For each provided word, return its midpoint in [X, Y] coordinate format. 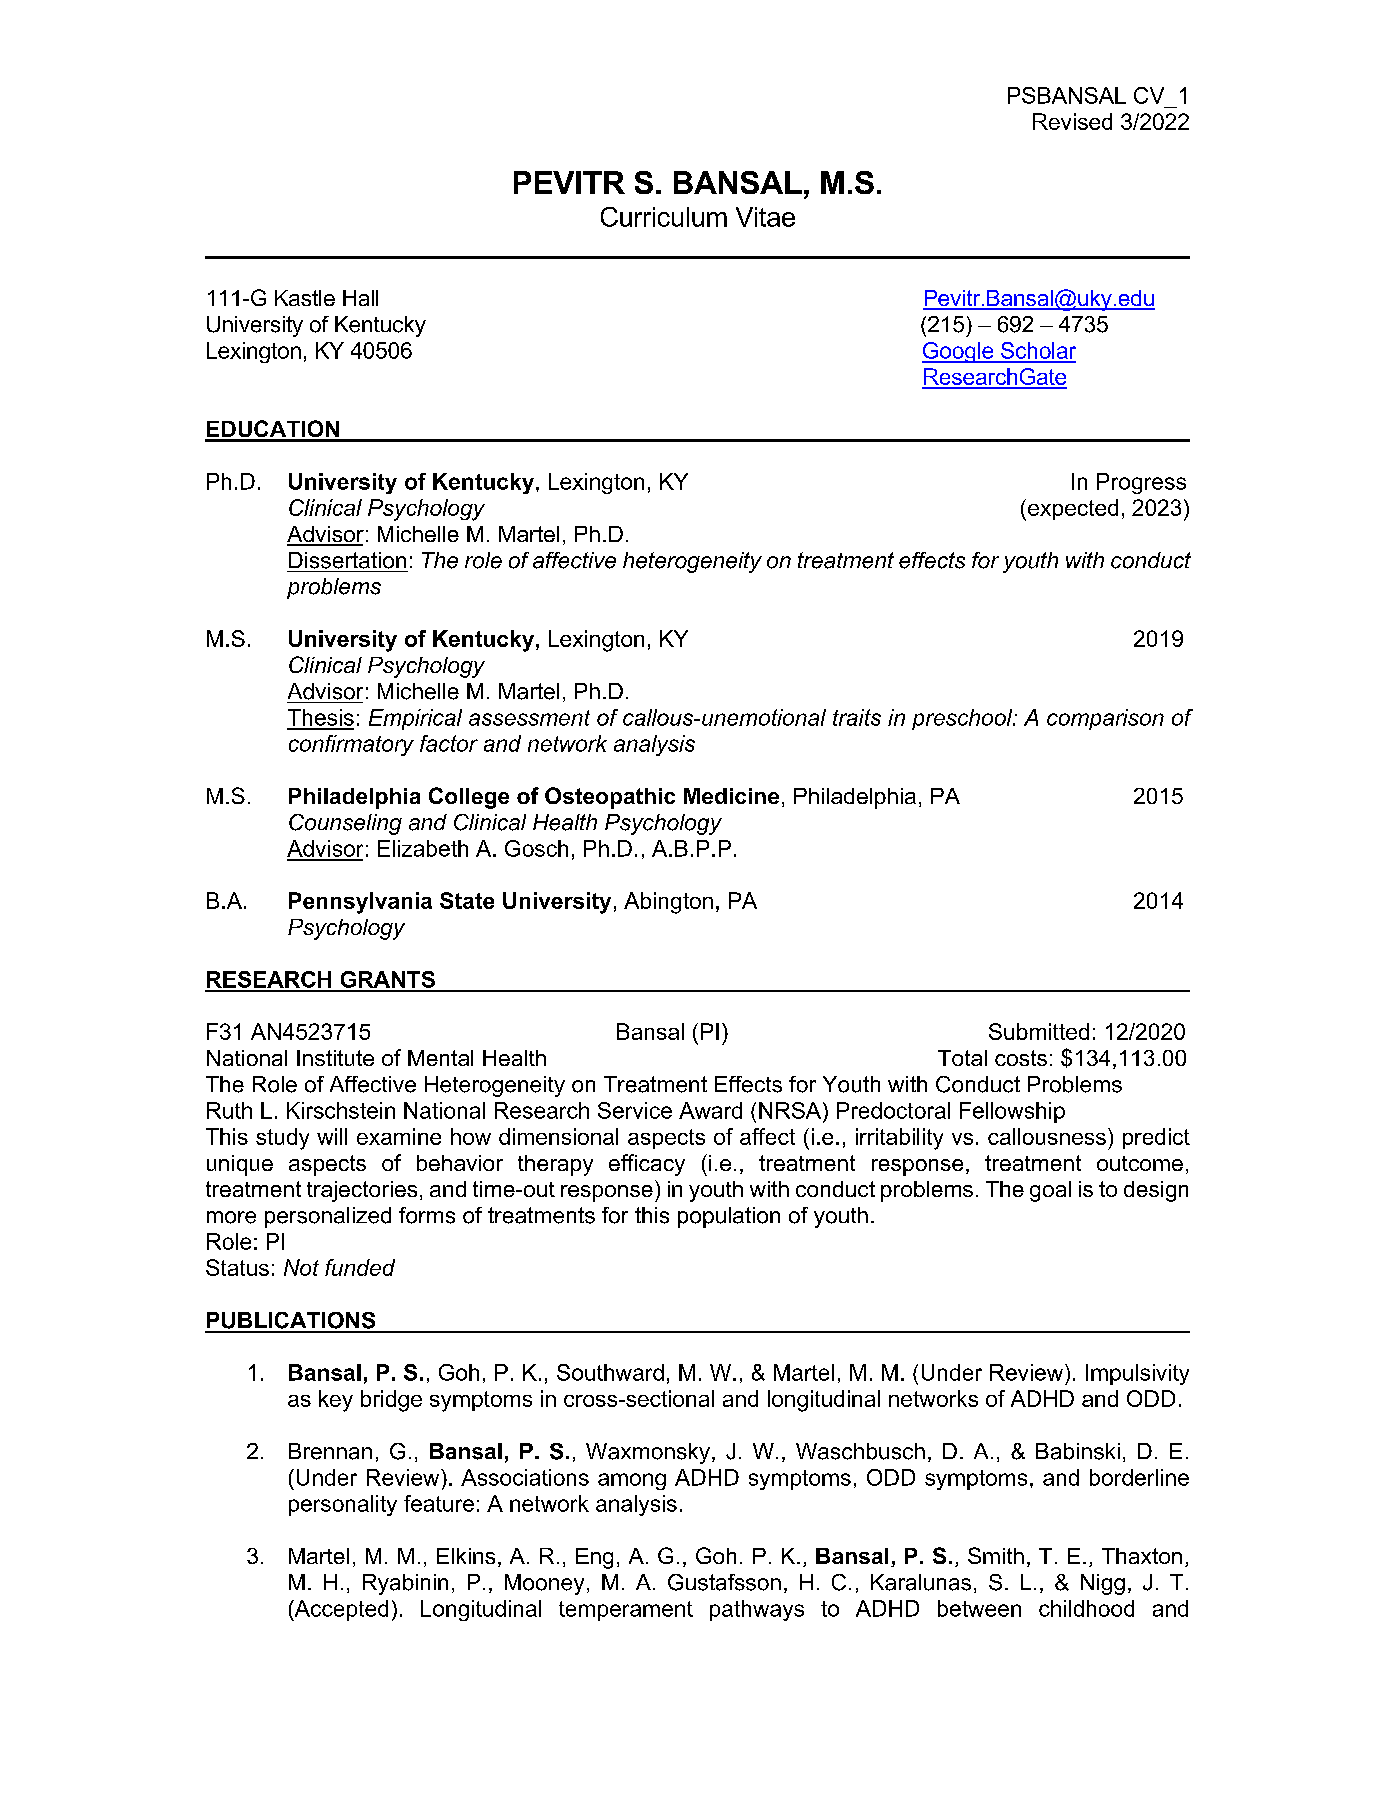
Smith [996, 1555]
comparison [1105, 719]
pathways [757, 1610]
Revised [1072, 121]
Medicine [731, 796]
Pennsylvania [360, 903]
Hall [360, 298]
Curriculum [664, 217]
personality [343, 1505]
